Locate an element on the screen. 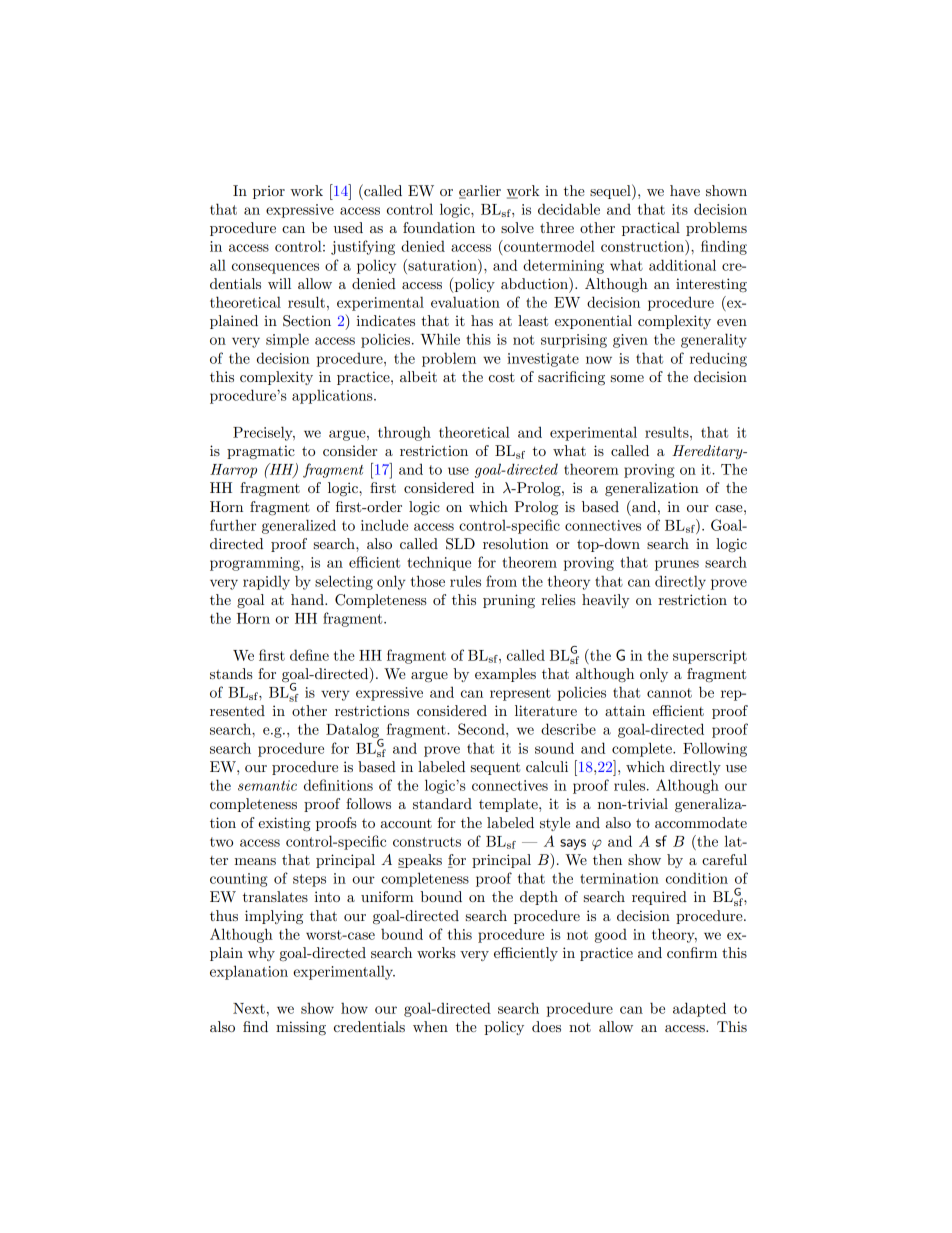  prior is located at coordinates (269, 192).
